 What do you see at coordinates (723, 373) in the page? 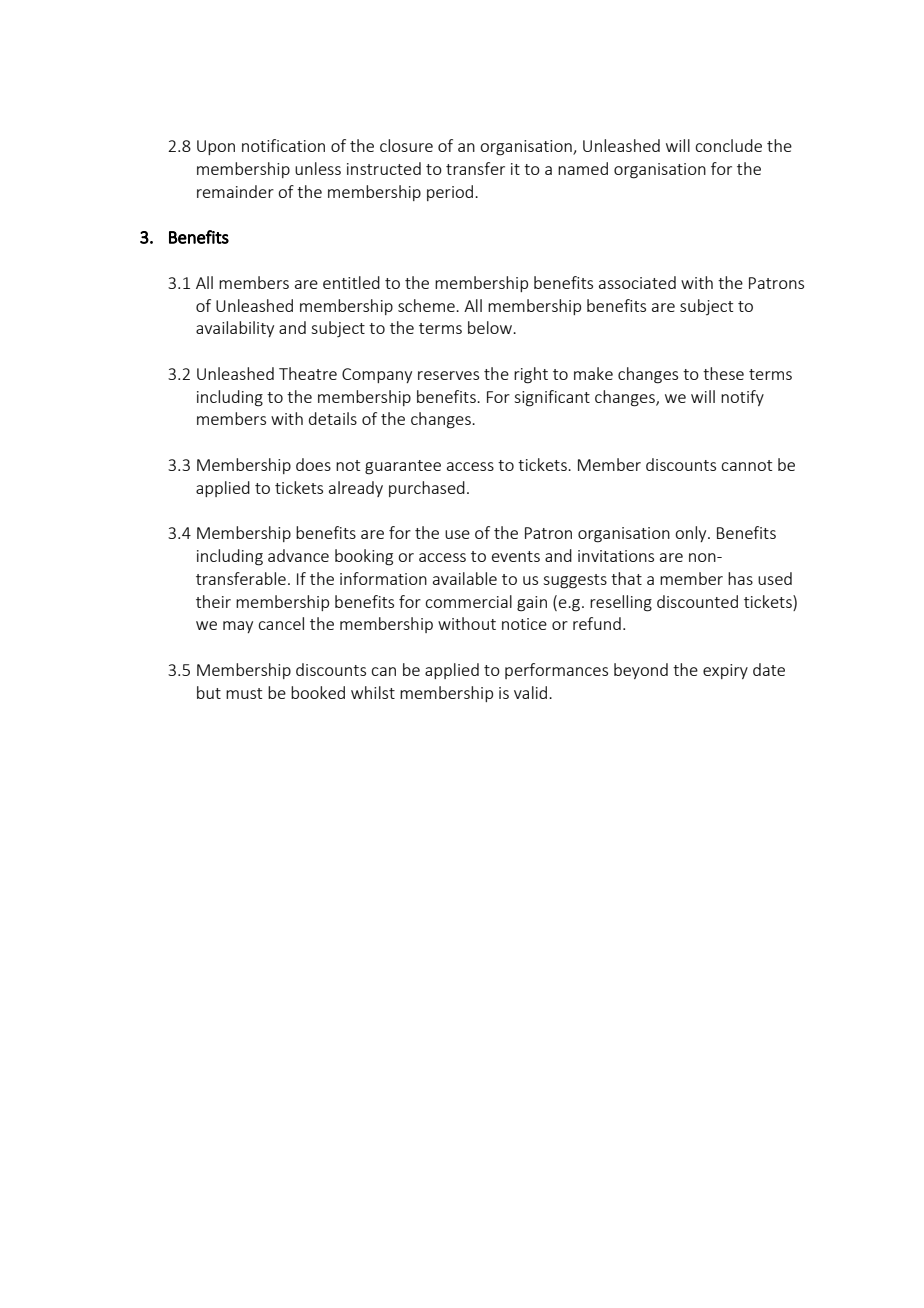
I see `these` at bounding box center [723, 373].
